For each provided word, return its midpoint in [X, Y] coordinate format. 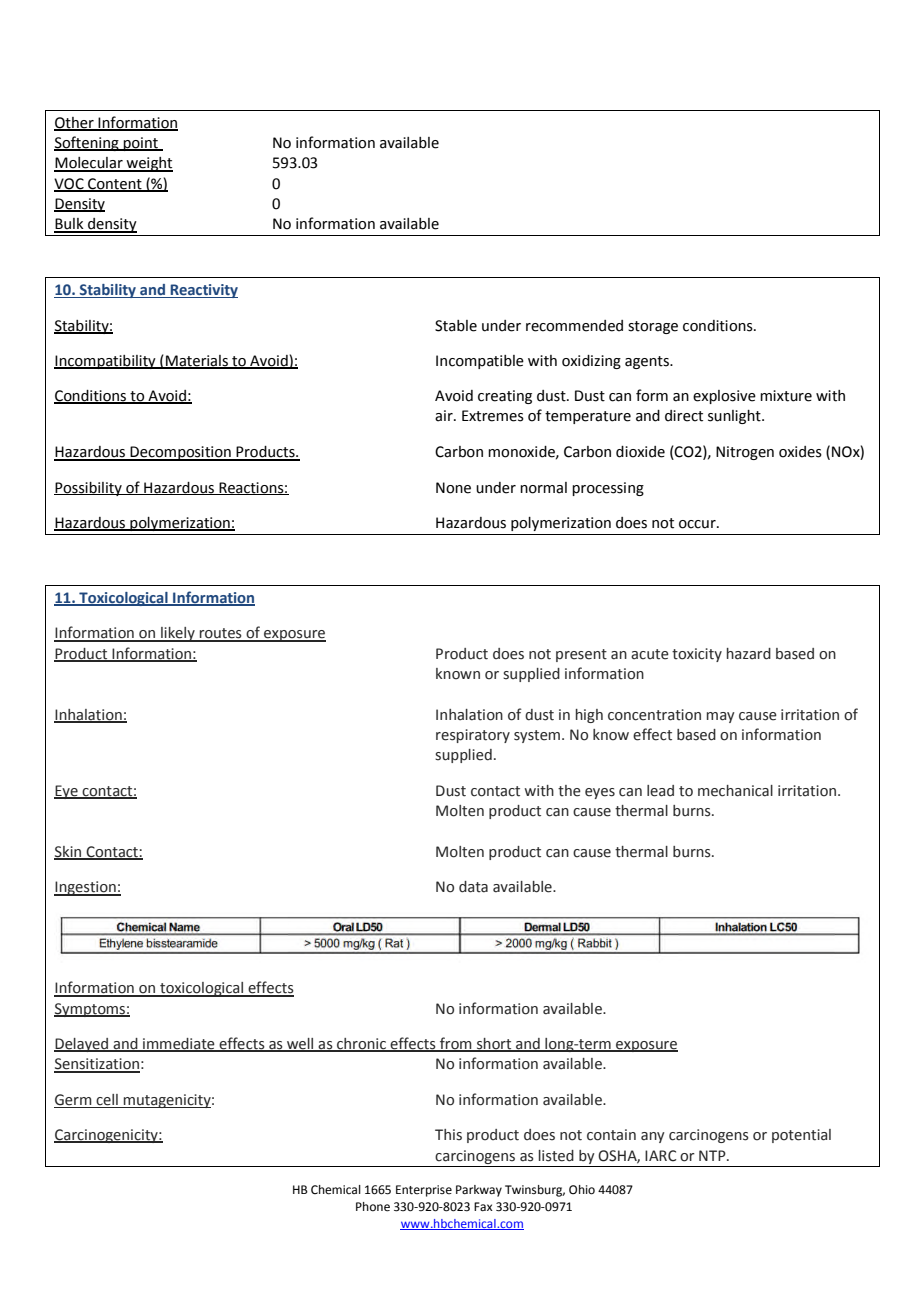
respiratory [473, 736]
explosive [724, 397]
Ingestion [86, 888]
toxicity [697, 655]
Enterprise [424, 1191]
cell [107, 1100]
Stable [456, 326]
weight [148, 164]
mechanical [735, 791]
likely [178, 634]
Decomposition [181, 453]
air [445, 416]
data [473, 887]
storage [653, 327]
